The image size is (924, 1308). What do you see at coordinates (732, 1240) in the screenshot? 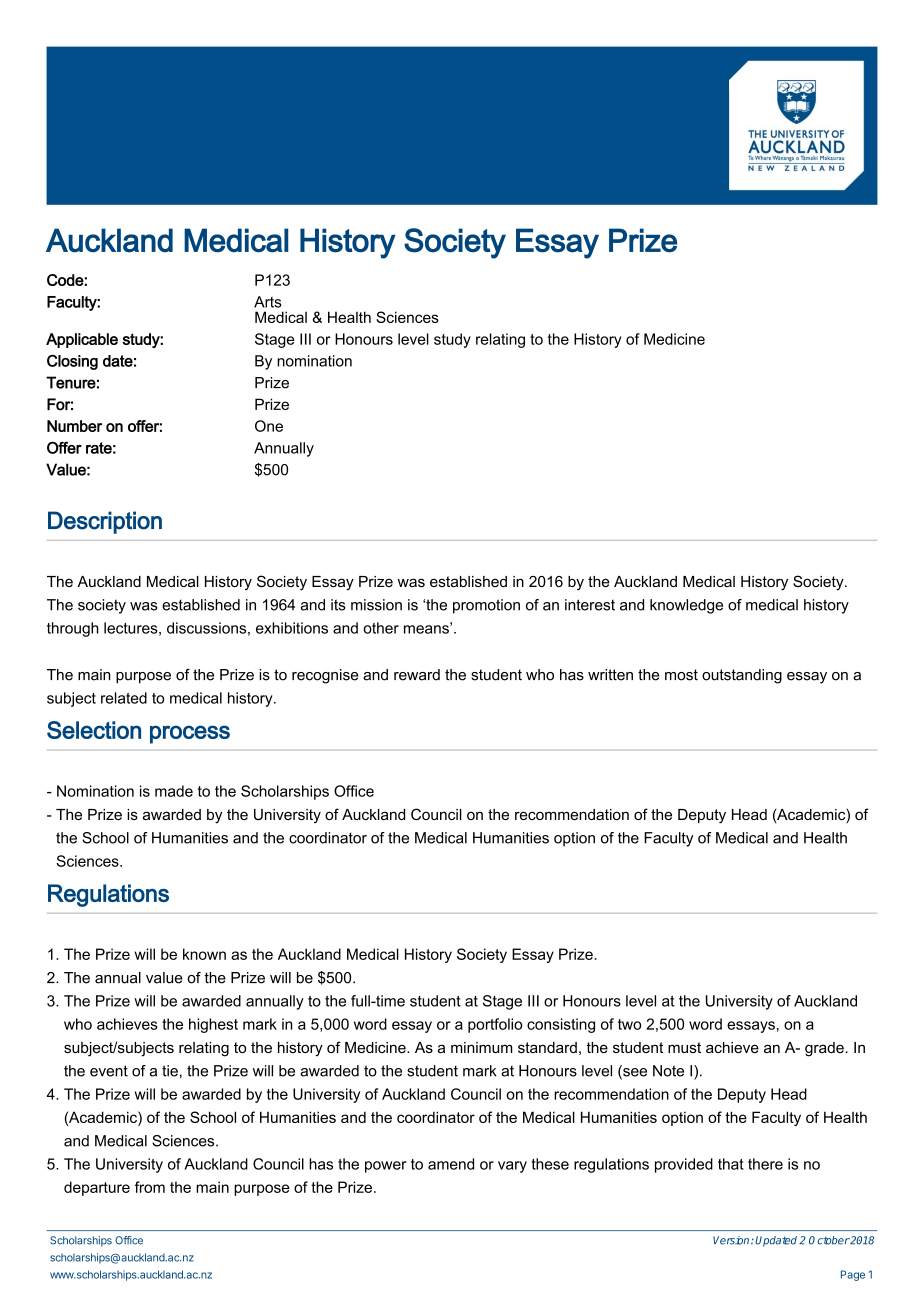
I see `Version` at bounding box center [732, 1240].
